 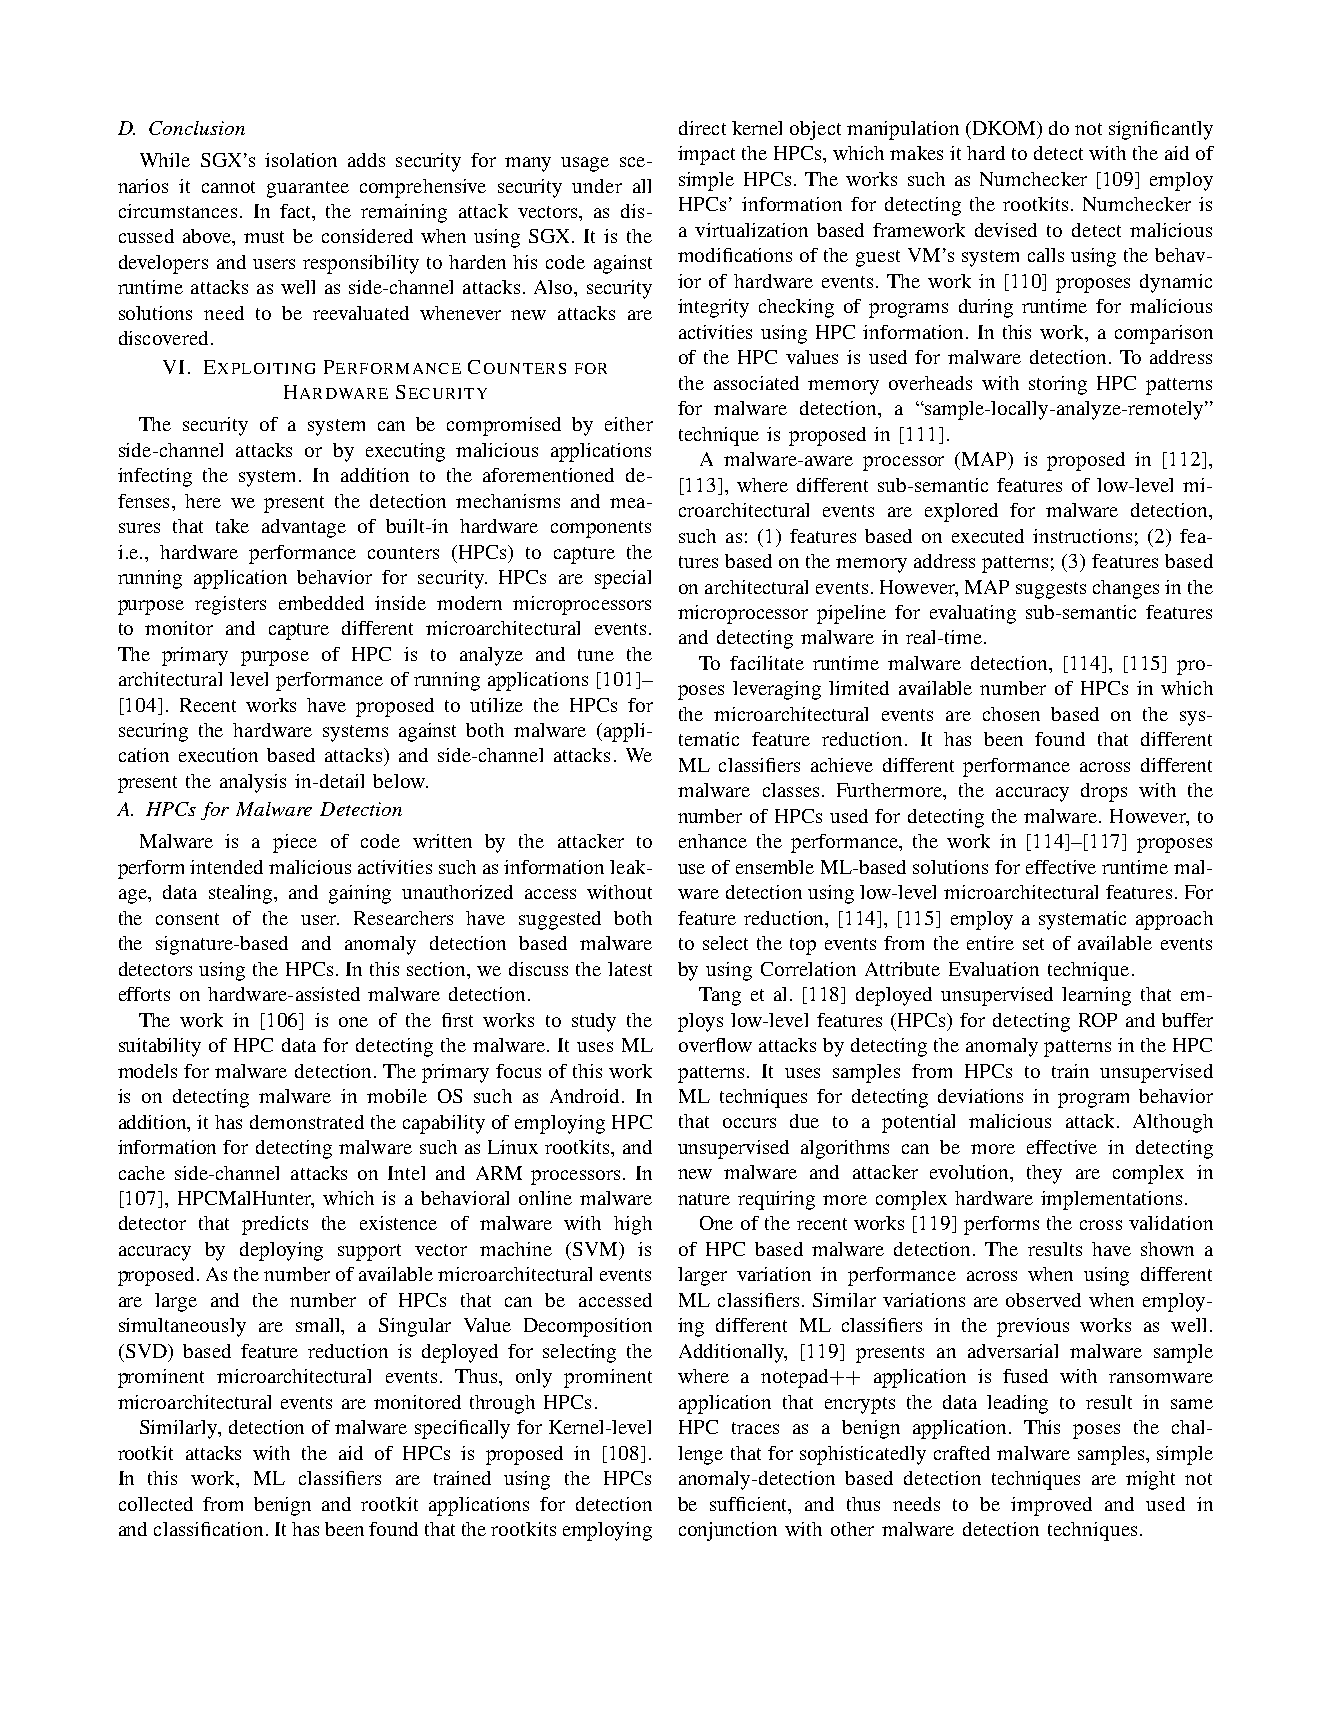 What do you see at coordinates (706, 155) in the document?
I see `impact` at bounding box center [706, 155].
